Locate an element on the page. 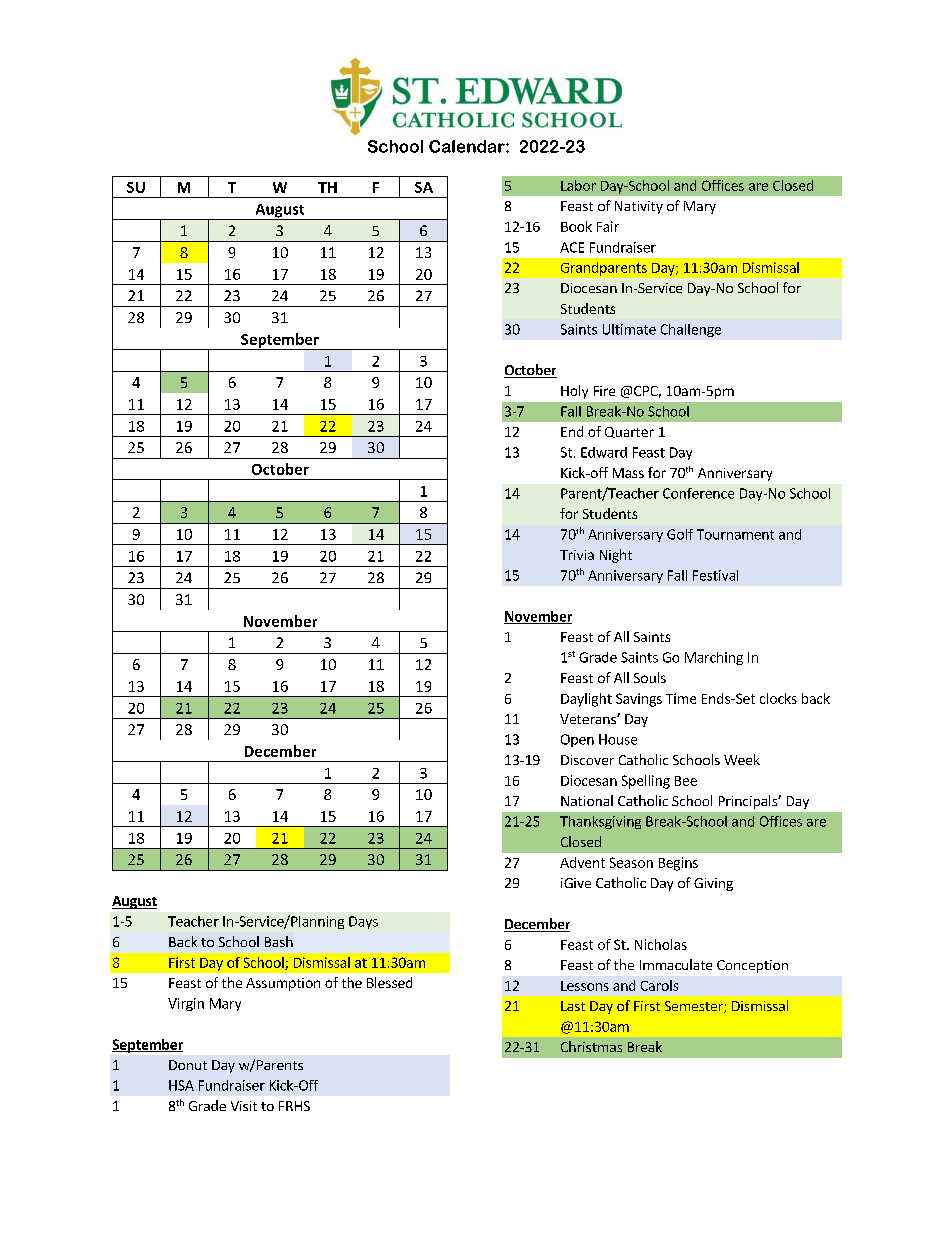 The image size is (952, 1233). Book is located at coordinates (576, 226).
